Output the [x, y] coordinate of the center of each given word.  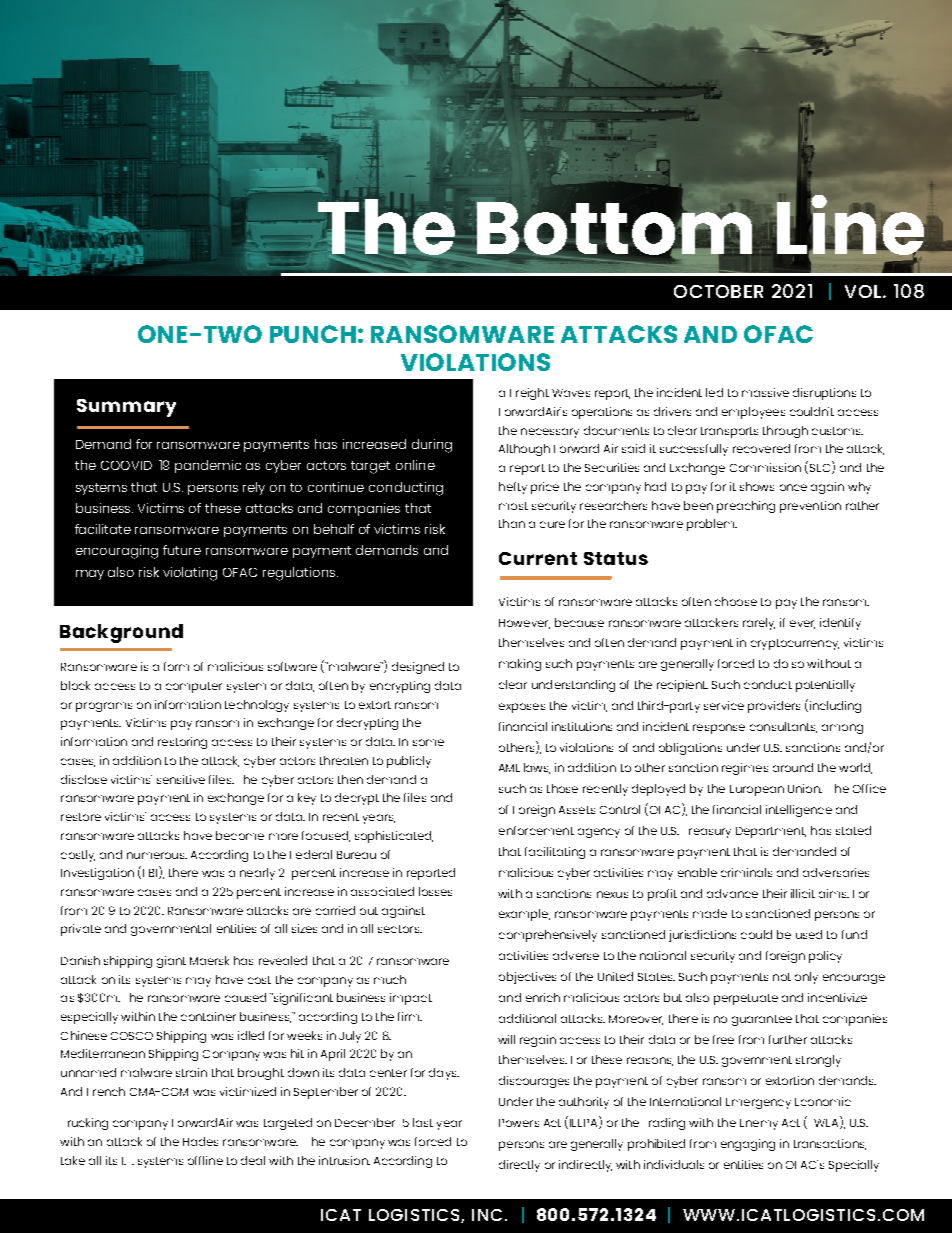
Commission [765, 467]
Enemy [759, 1124]
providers [774, 707]
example [524, 915]
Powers [519, 1123]
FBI [150, 873]
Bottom [615, 228]
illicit [803, 893]
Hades [200, 1141]
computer [194, 687]
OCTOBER [718, 291]
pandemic [208, 466]
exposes [522, 708]
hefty [513, 488]
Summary [126, 408]
